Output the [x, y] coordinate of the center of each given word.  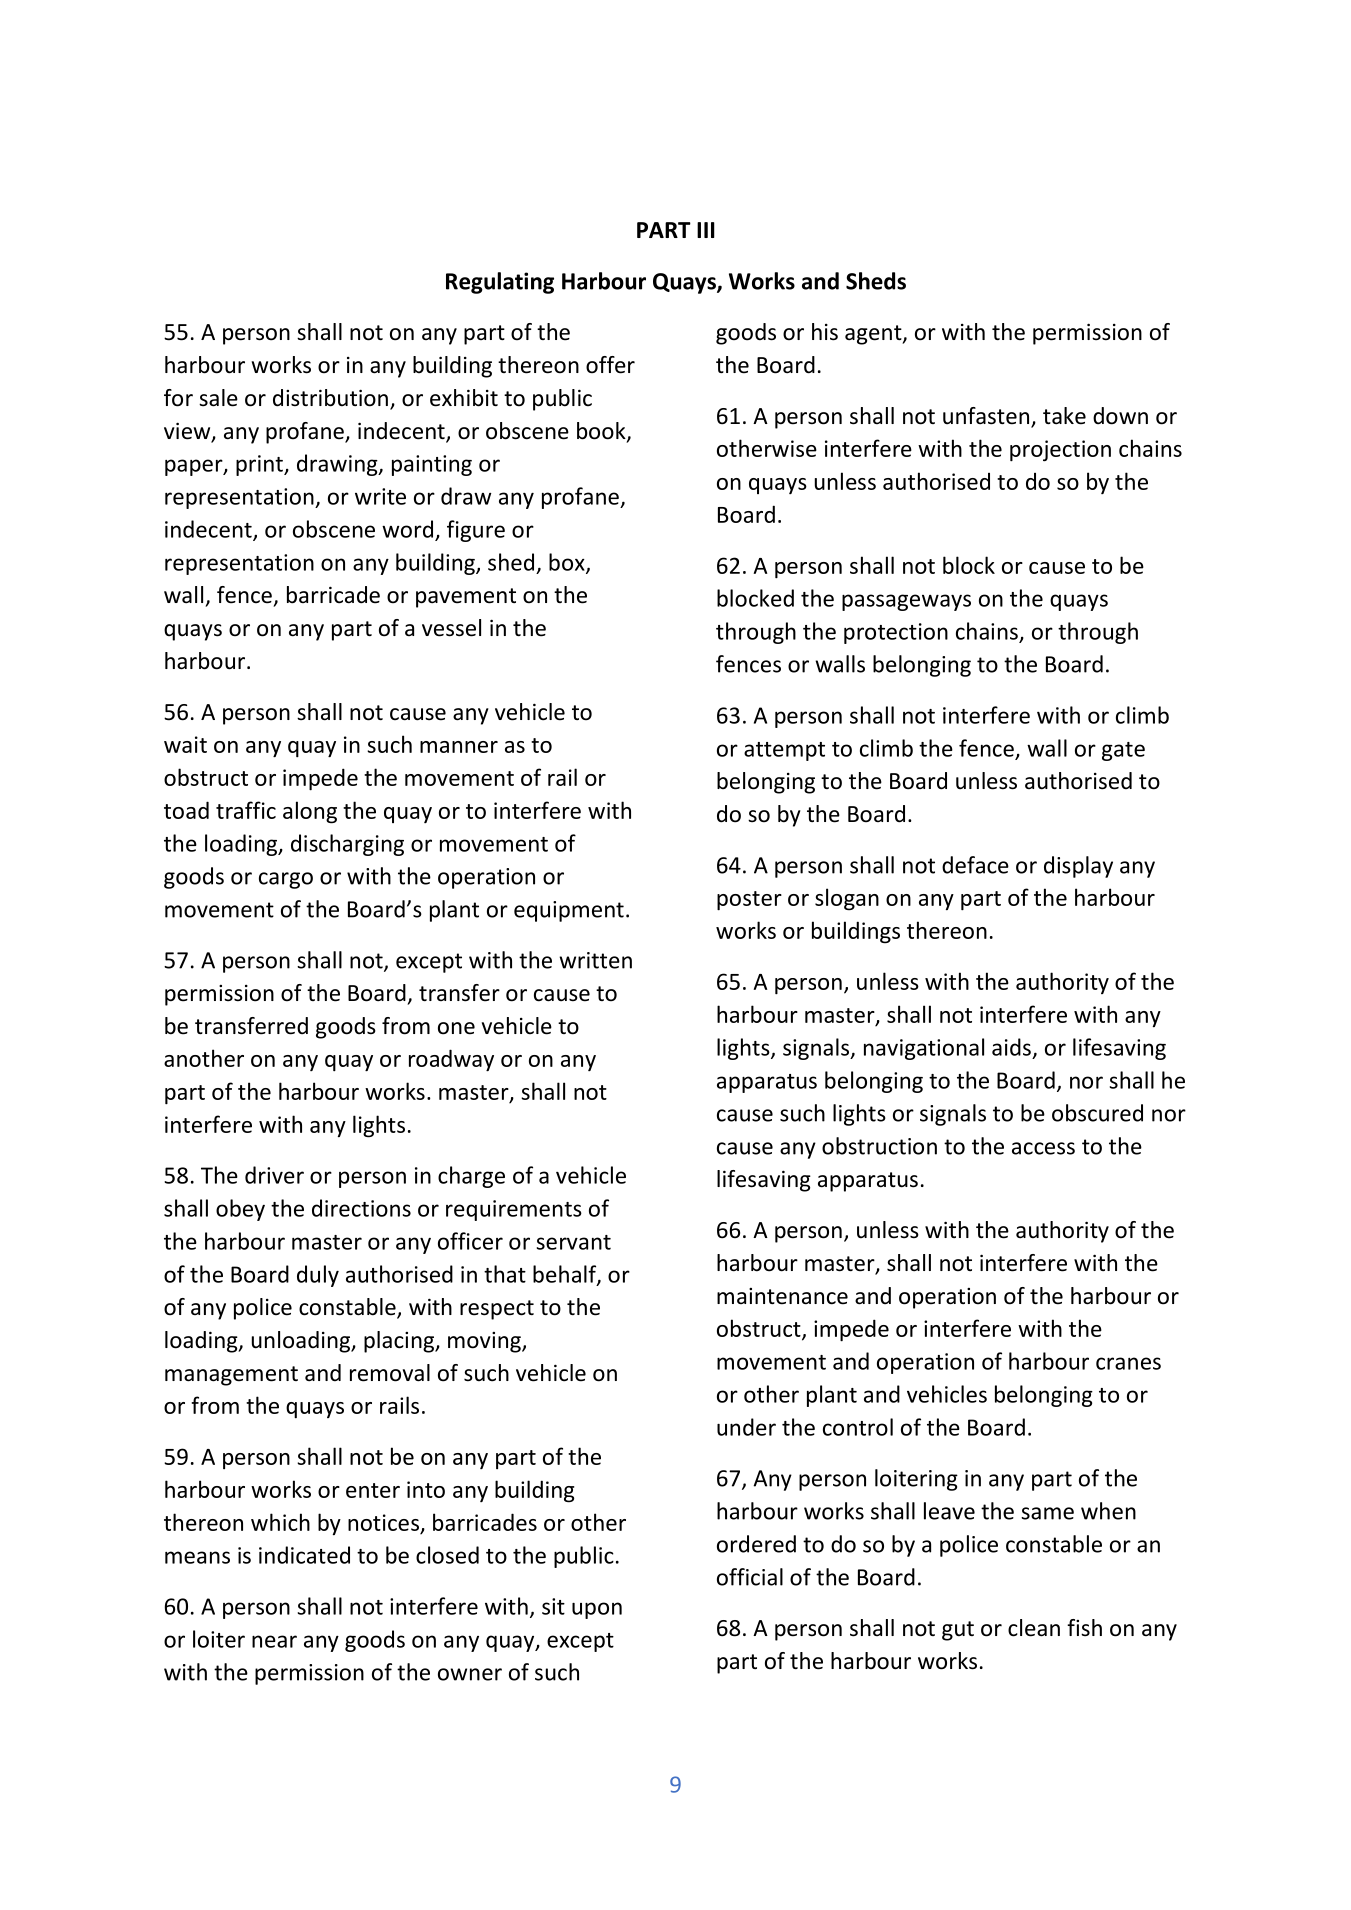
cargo [286, 880]
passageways [906, 602]
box [568, 563]
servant [573, 1242]
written [595, 960]
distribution [330, 398]
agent [874, 335]
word [407, 529]
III [706, 230]
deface [975, 865]
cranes [1128, 1363]
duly [318, 1276]
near [274, 1641]
